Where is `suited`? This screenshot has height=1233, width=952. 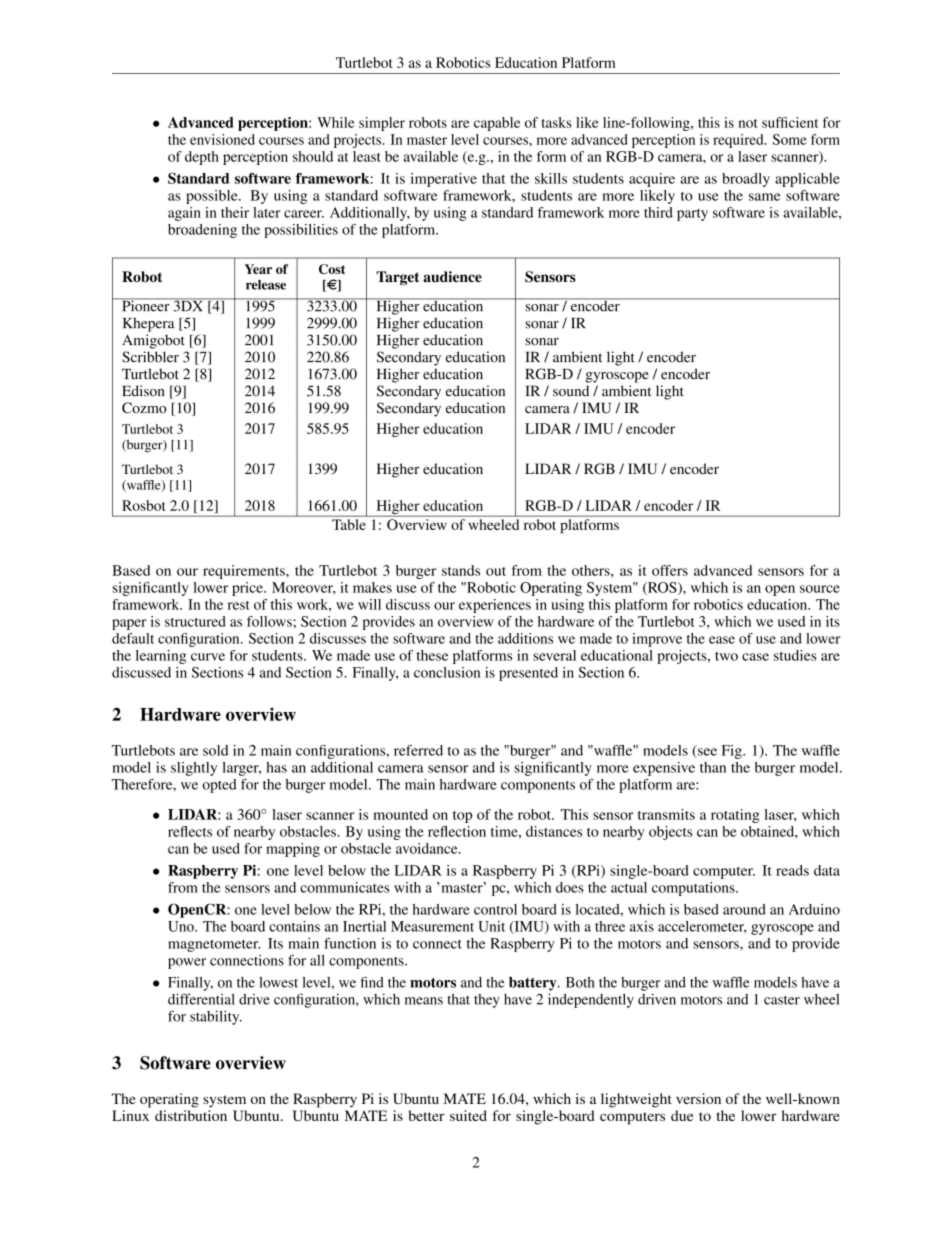
suited is located at coordinates (468, 1115).
